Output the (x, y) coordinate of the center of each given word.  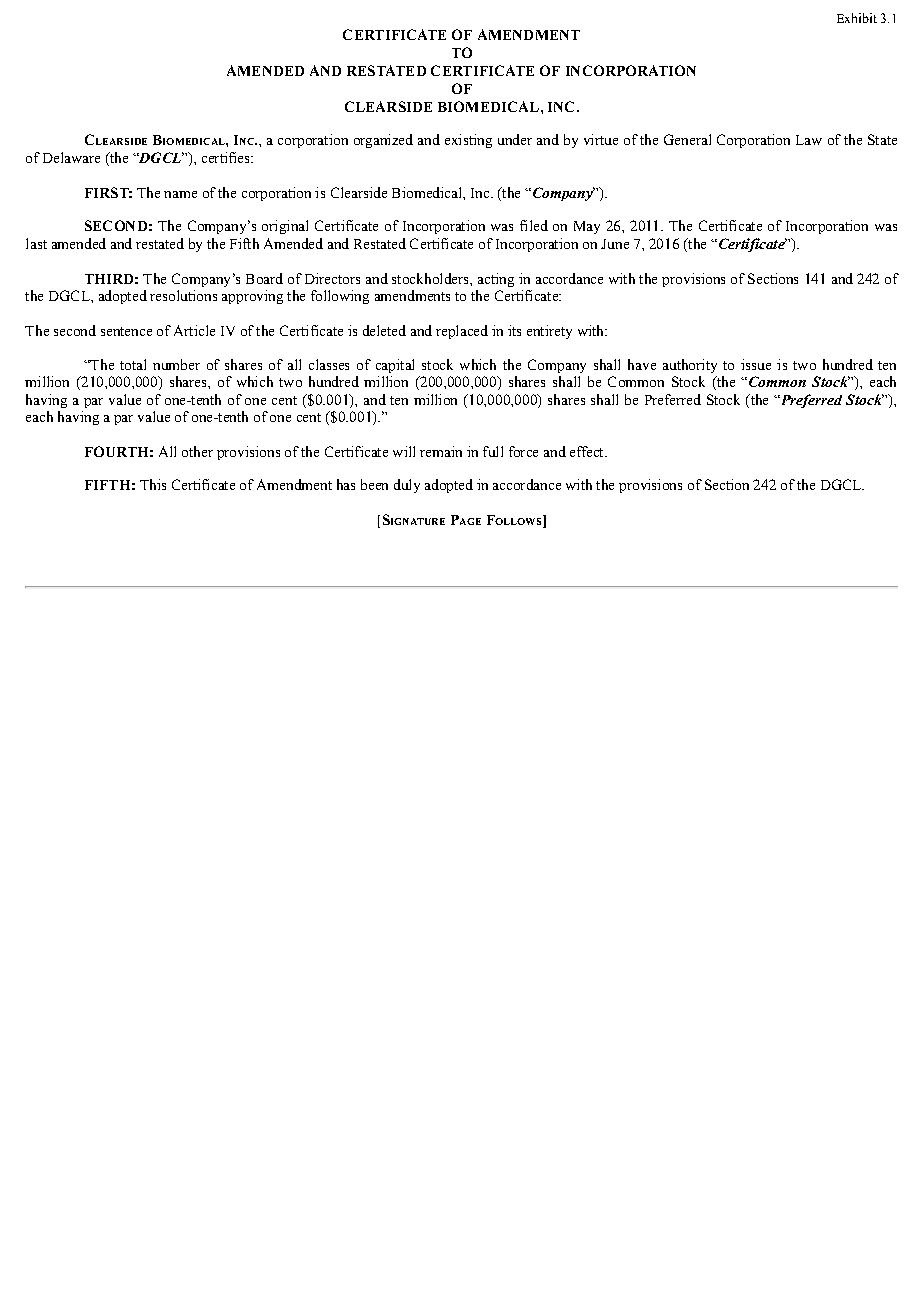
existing (468, 141)
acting (496, 280)
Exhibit (857, 18)
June (615, 244)
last (36, 243)
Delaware (71, 157)
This (153, 484)
